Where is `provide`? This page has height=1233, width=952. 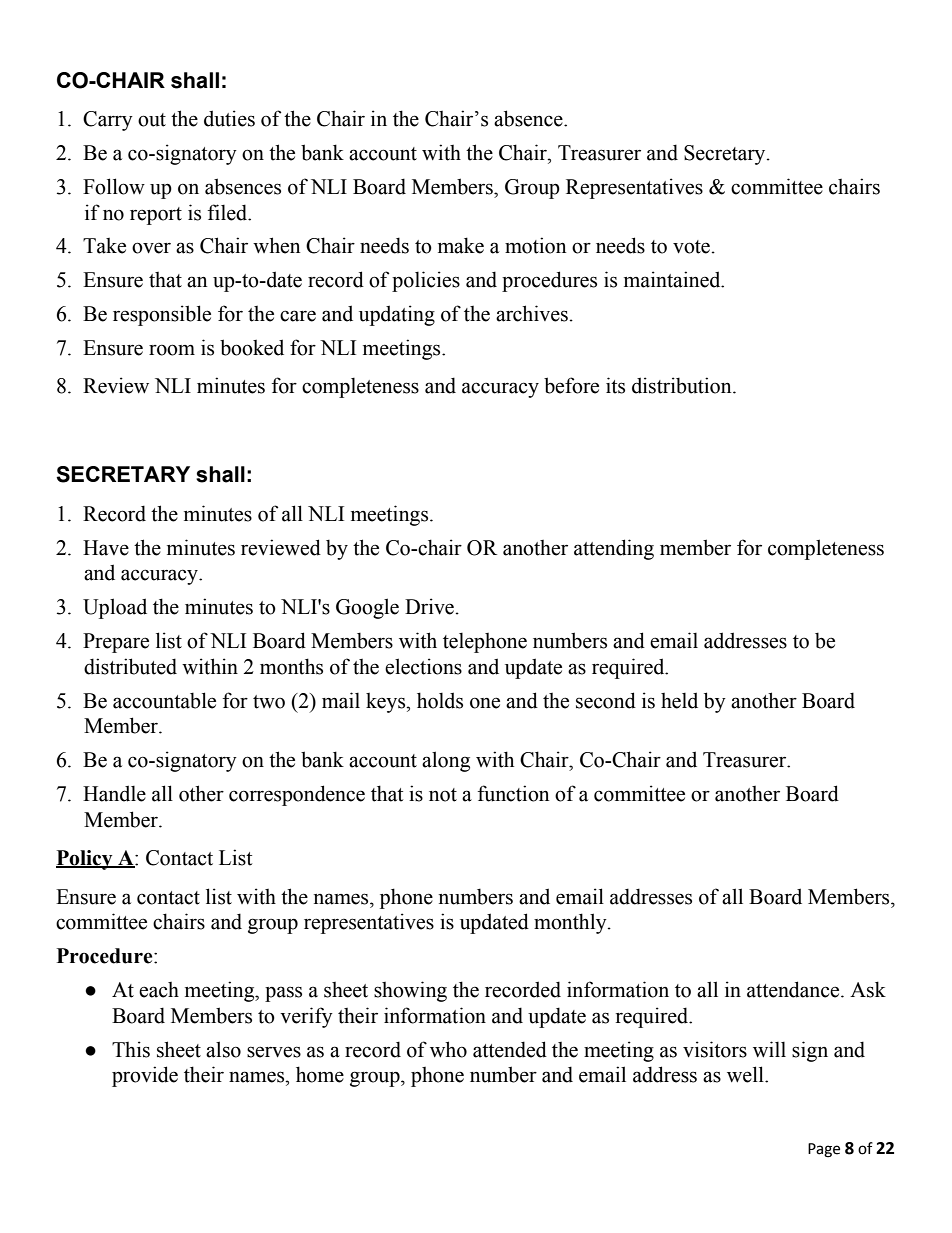 provide is located at coordinates (145, 1076).
